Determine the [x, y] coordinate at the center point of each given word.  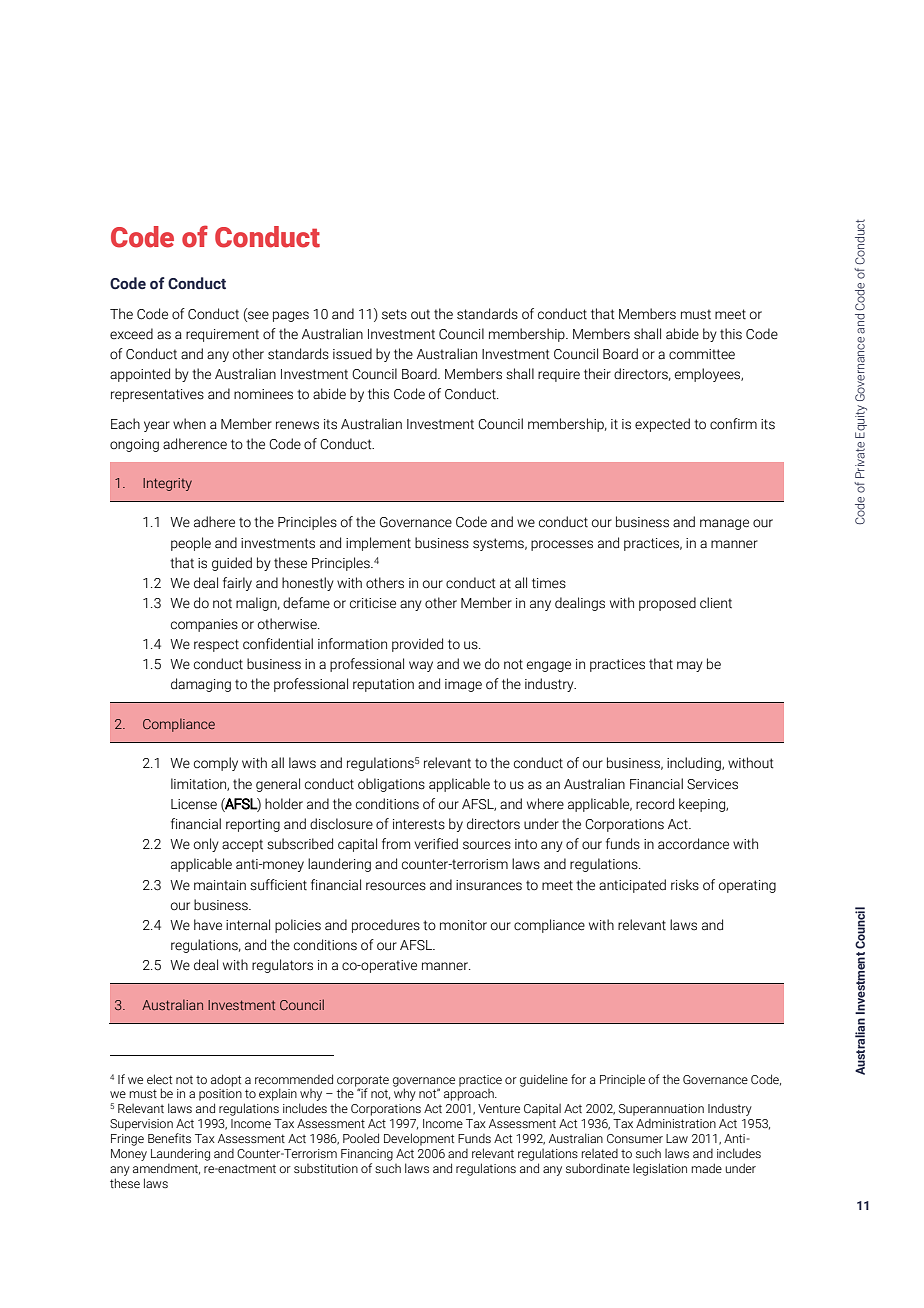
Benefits [169, 1138]
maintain [220, 885]
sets [394, 314]
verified [436, 844]
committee [702, 354]
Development [419, 1139]
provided [417, 645]
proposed [667, 604]
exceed [131, 334]
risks [685, 885]
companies [204, 625]
